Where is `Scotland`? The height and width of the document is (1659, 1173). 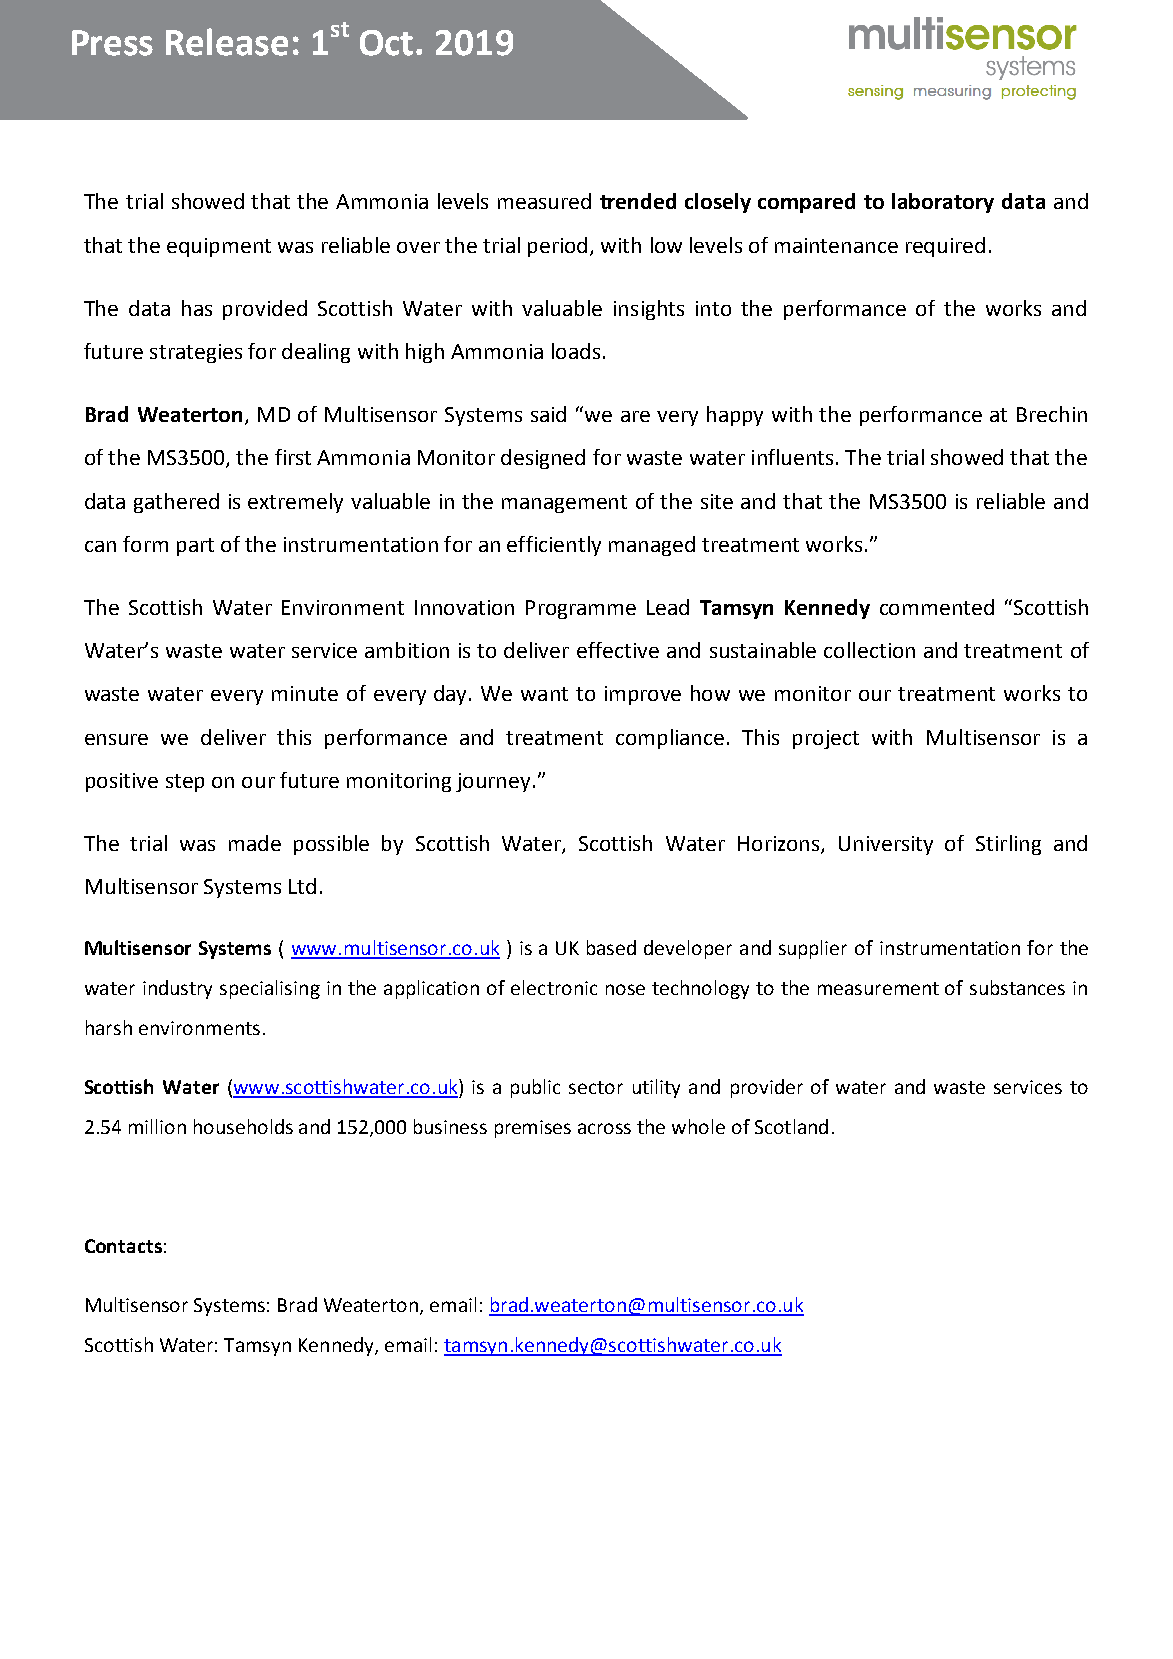
Scotland is located at coordinates (791, 1126).
